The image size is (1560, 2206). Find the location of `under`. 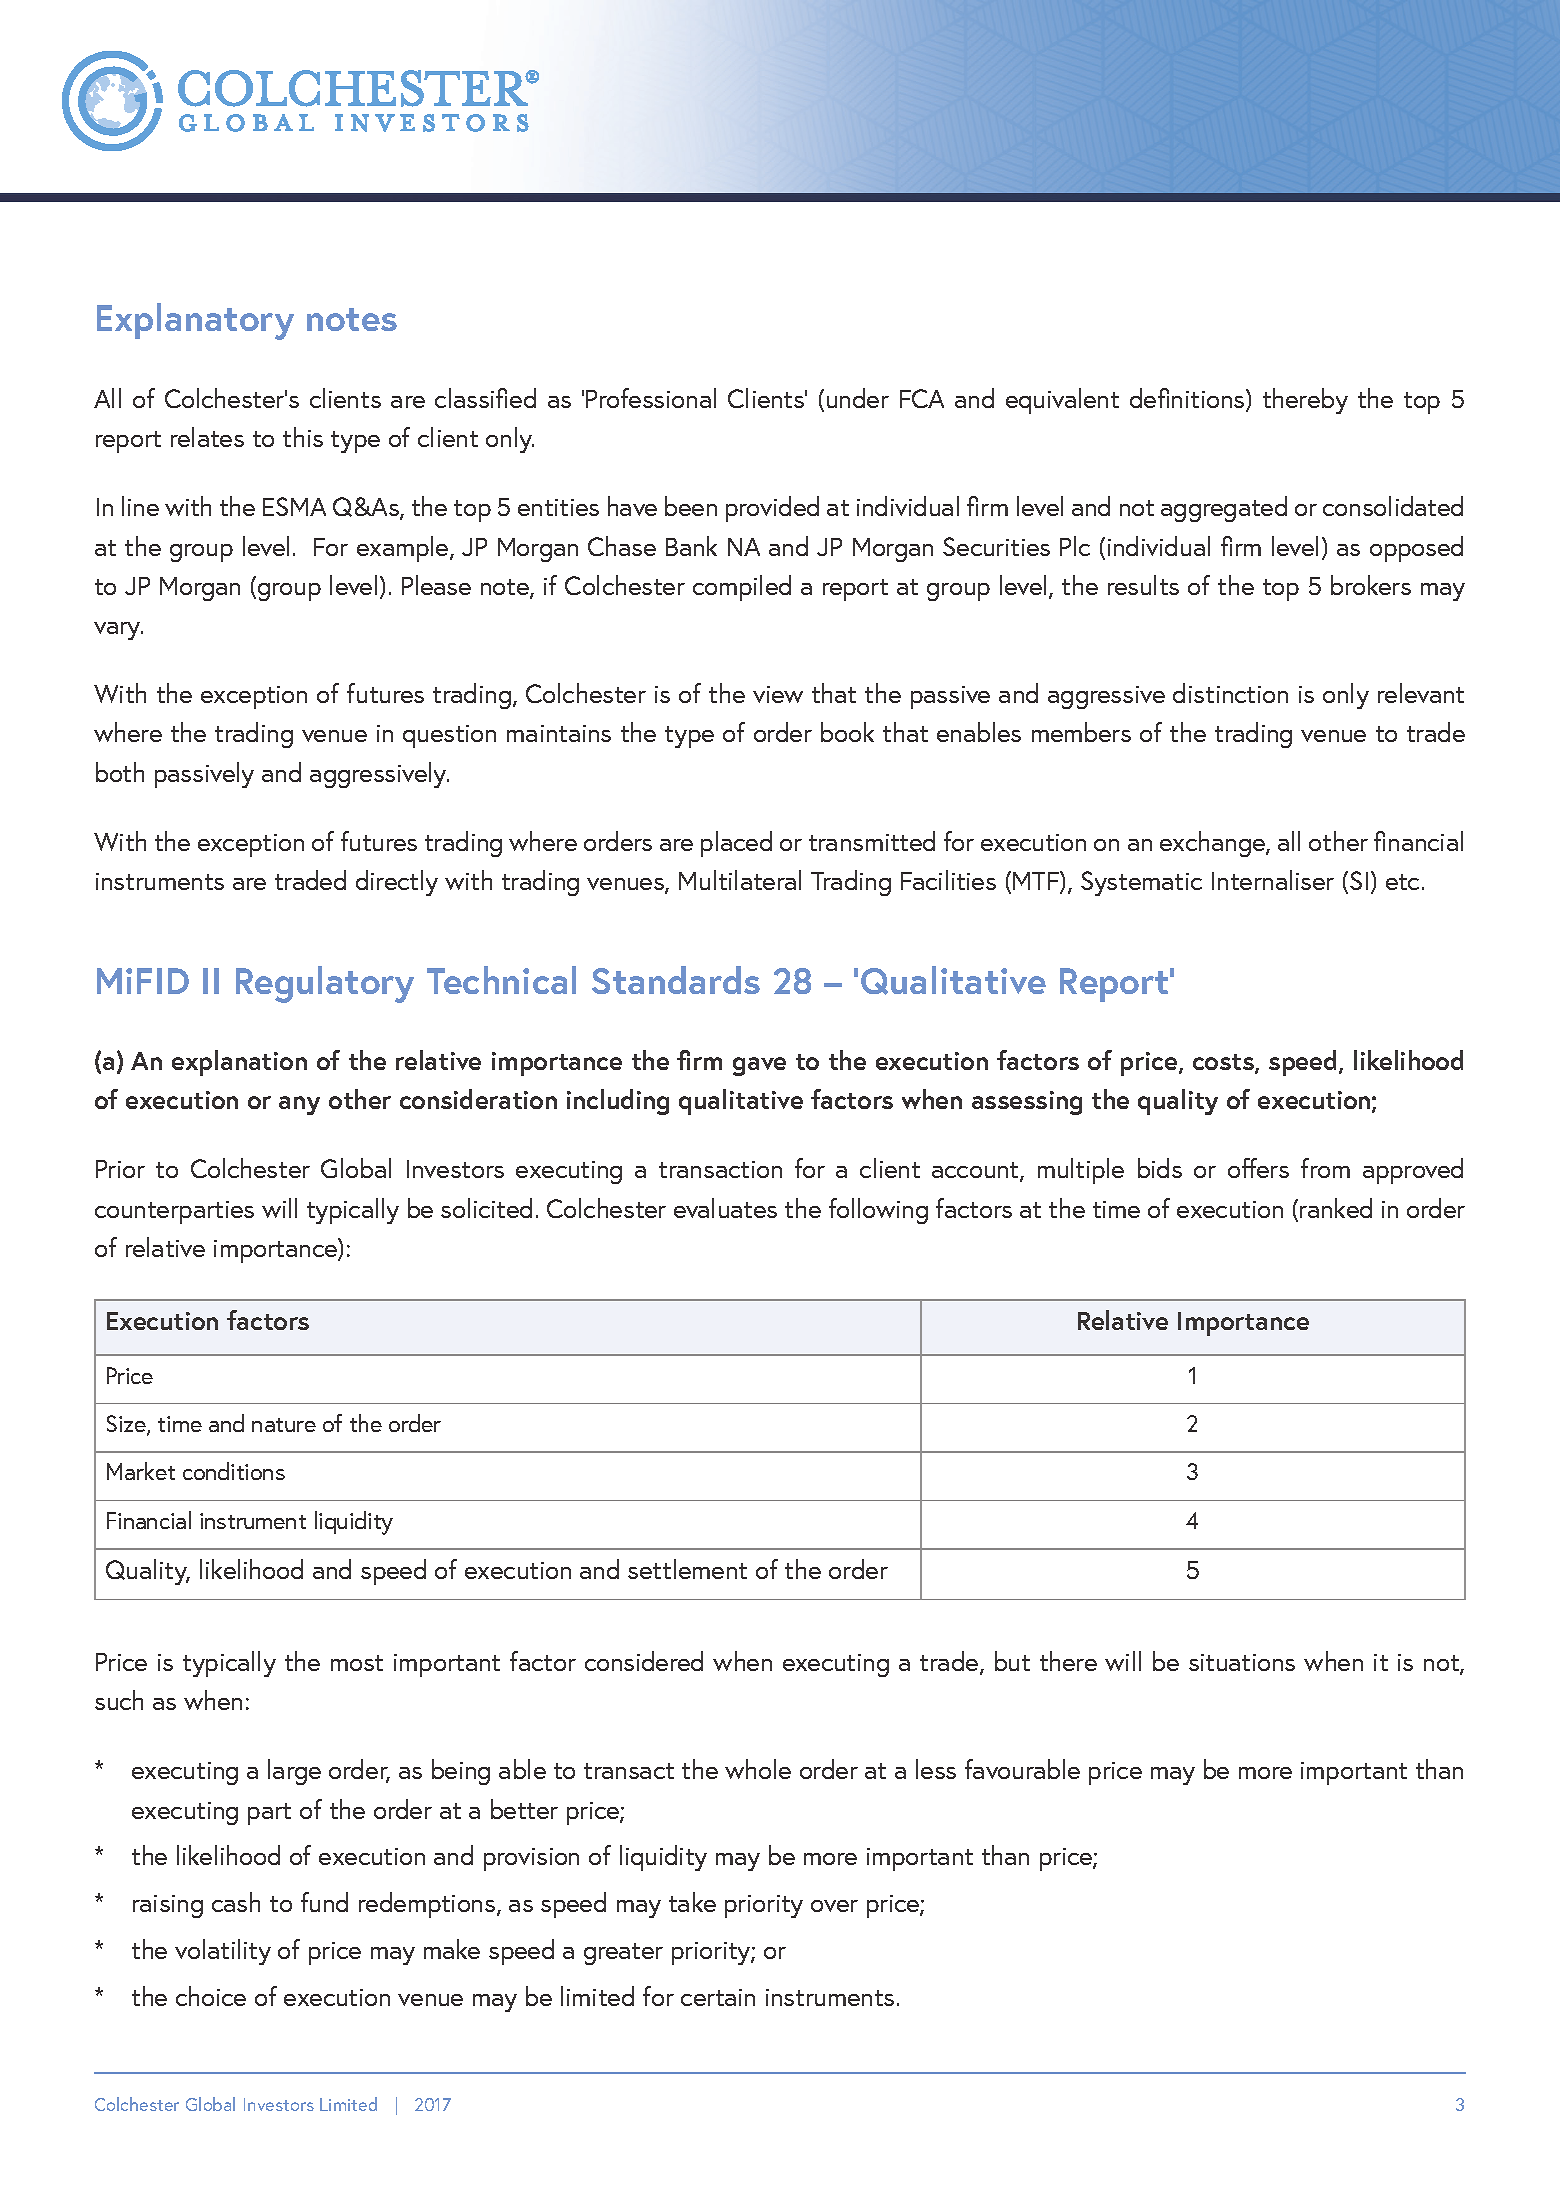

under is located at coordinates (858, 398).
